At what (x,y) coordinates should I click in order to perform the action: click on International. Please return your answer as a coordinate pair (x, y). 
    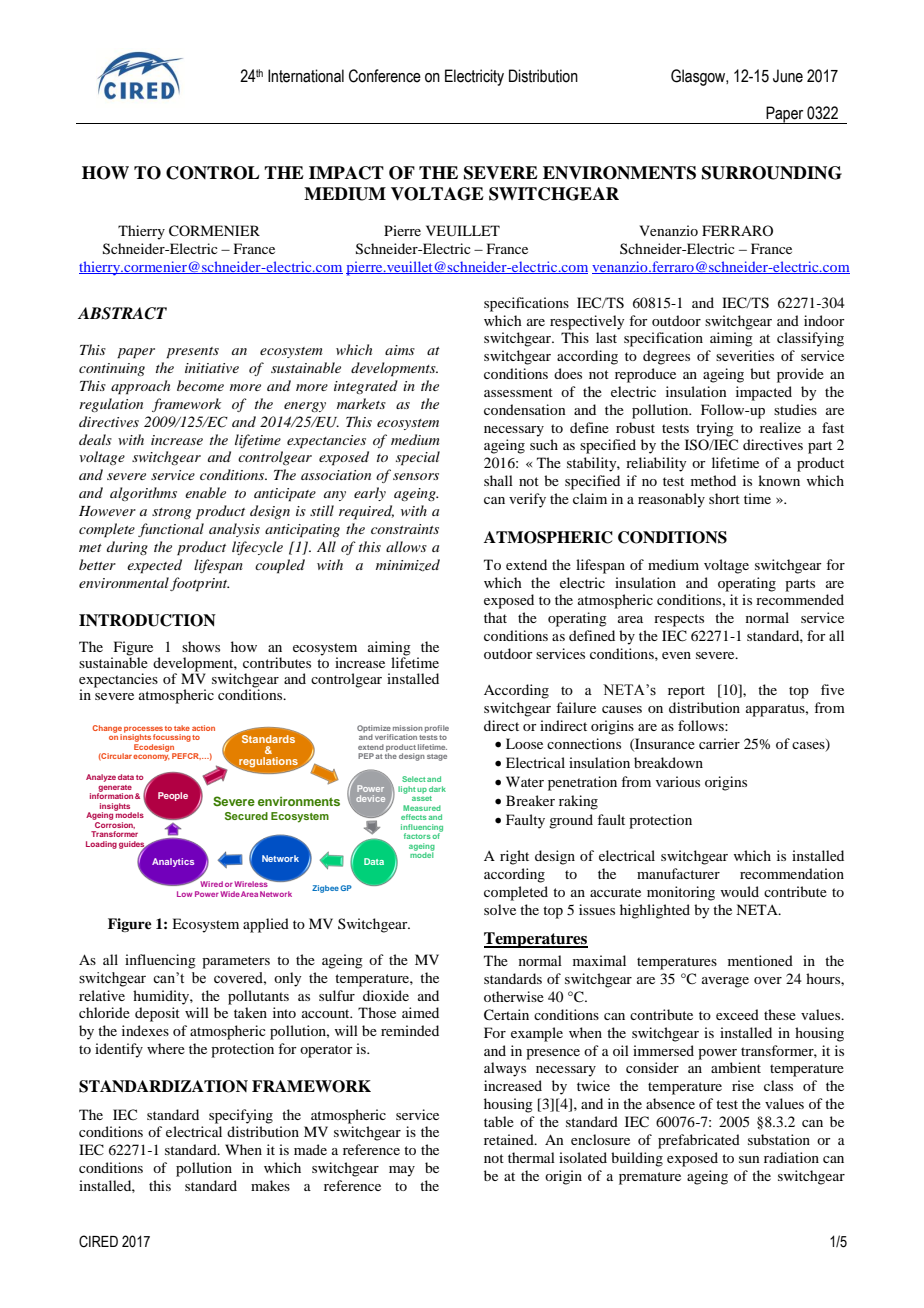
    Looking at the image, I should click on (306, 76).
